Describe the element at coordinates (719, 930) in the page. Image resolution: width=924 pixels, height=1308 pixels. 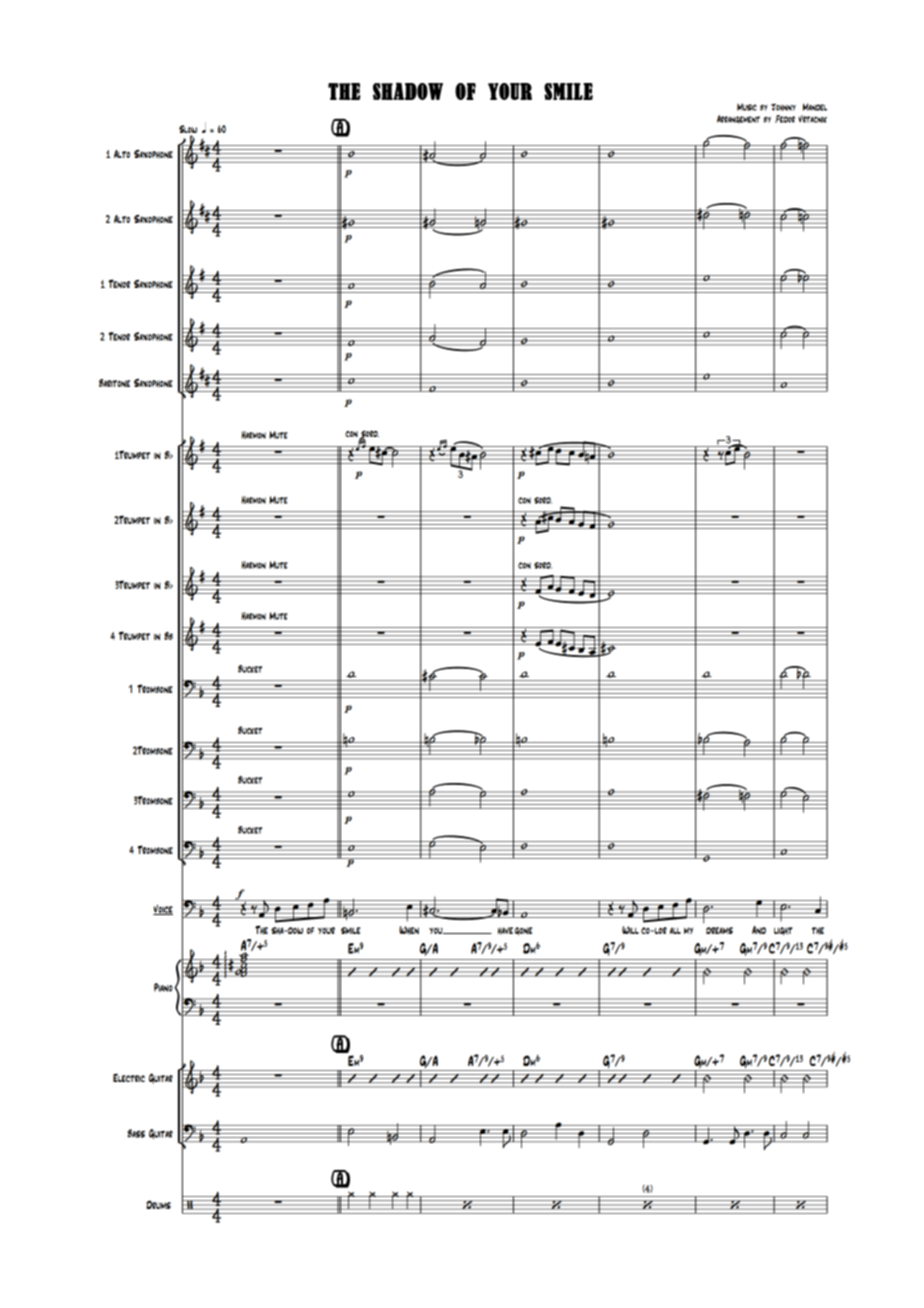
I see `dreams` at that location.
